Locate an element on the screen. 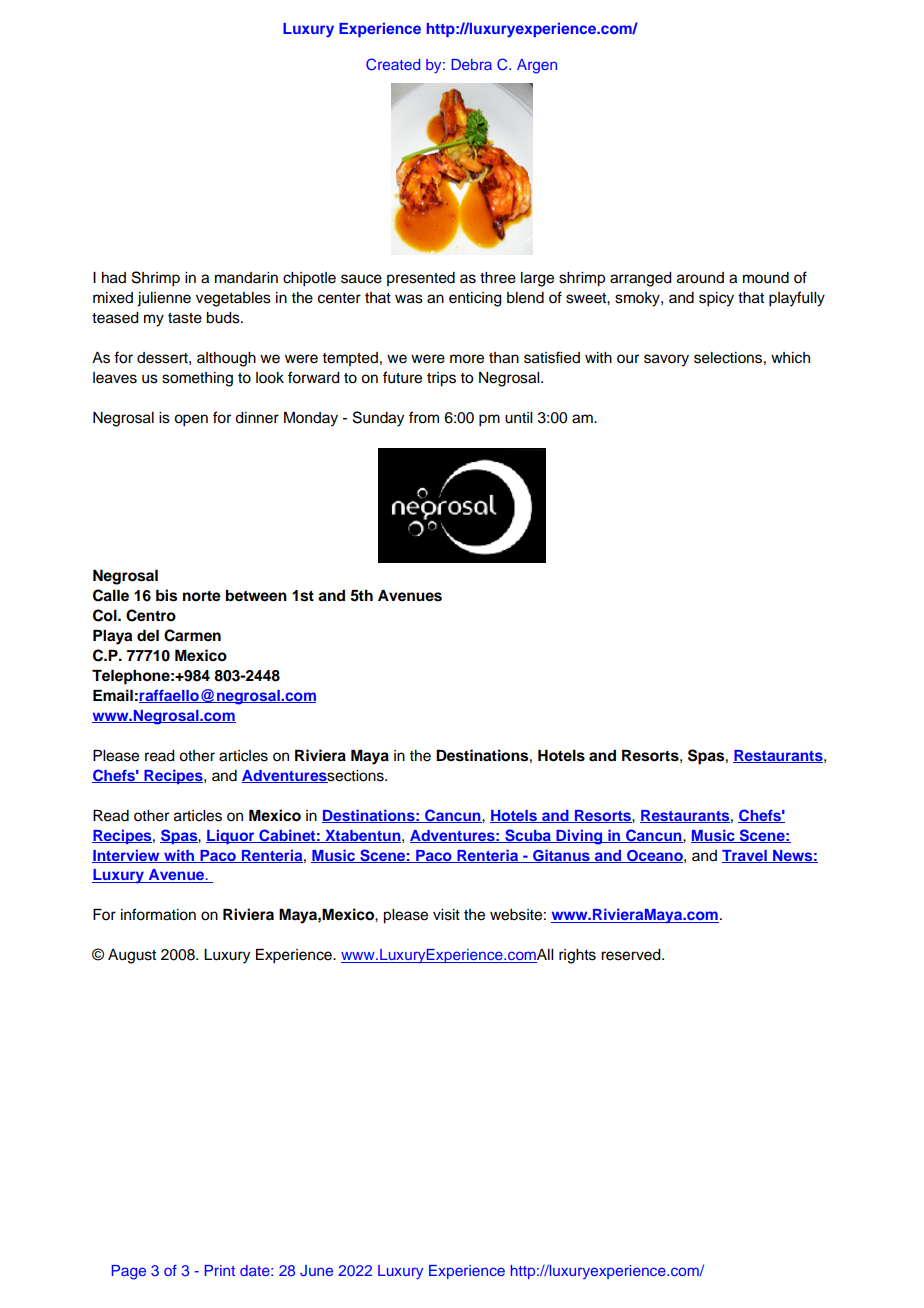 This screenshot has height=1308, width=924. Created is located at coordinates (393, 64).
